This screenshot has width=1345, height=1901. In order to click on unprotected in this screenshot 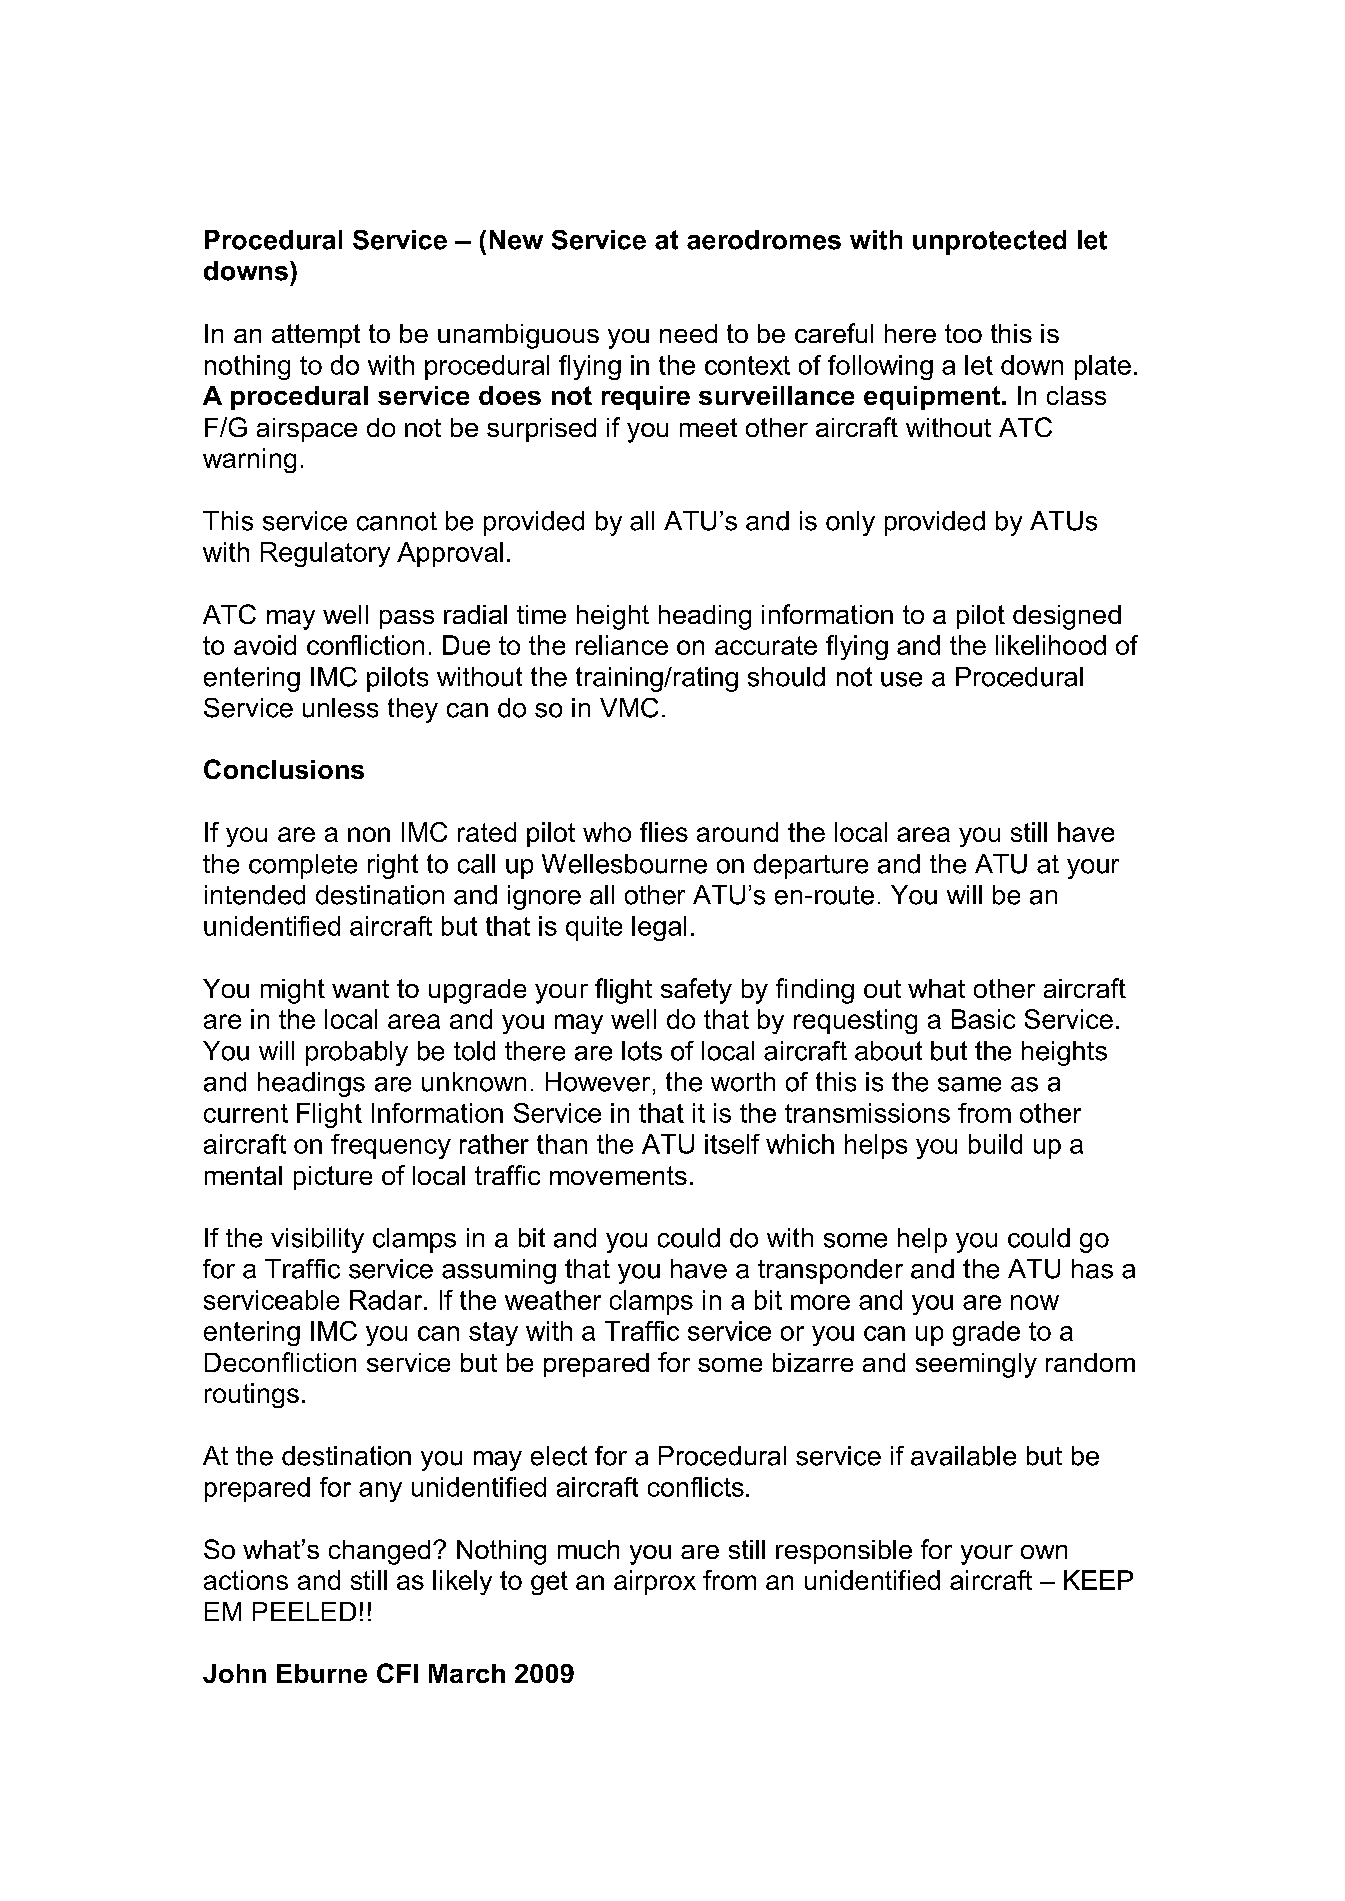, I will do `click(989, 242)`.
